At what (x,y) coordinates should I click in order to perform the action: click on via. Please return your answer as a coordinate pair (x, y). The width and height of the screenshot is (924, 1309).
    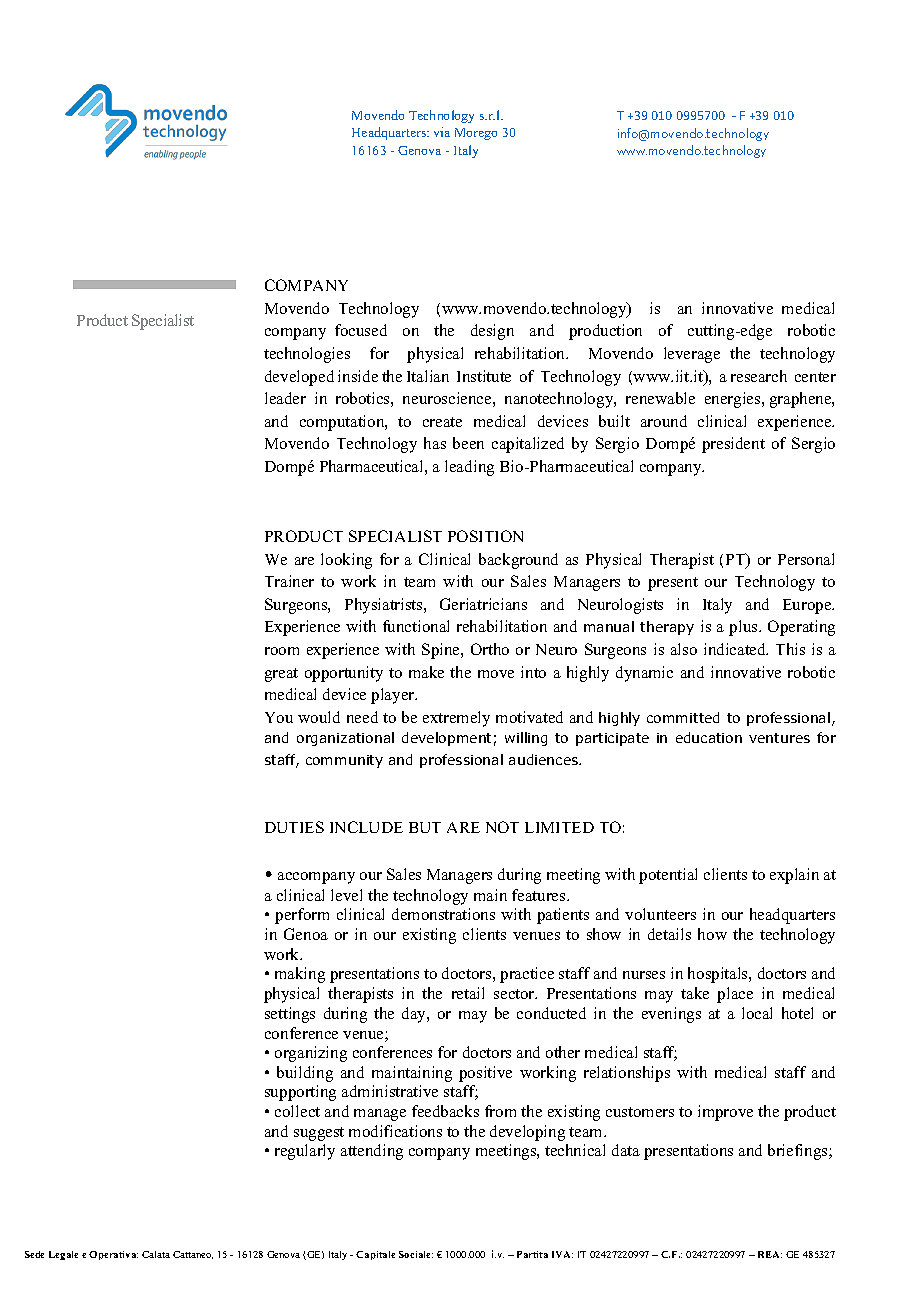
    Looking at the image, I should click on (442, 132).
